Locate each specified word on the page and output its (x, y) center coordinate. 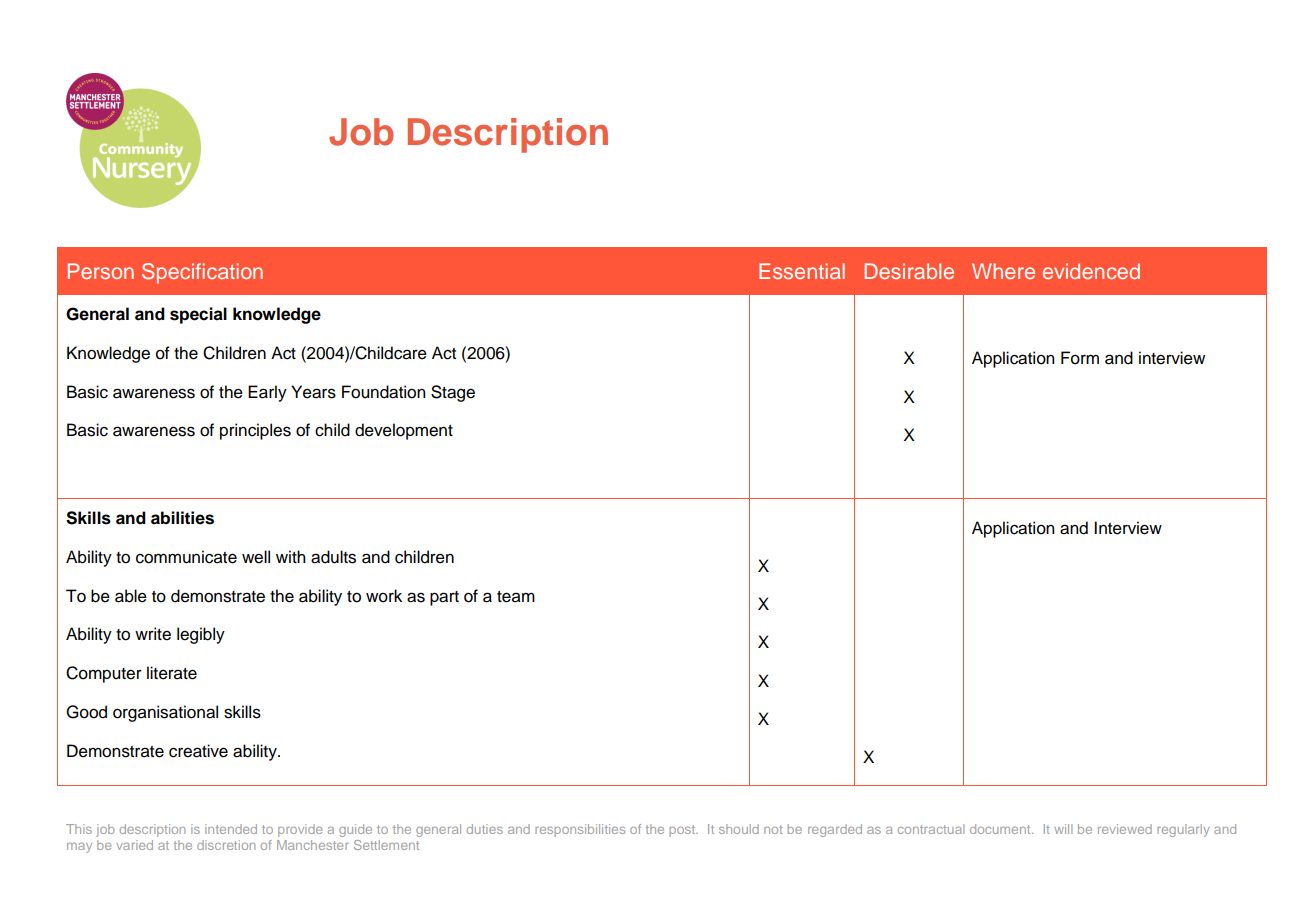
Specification (202, 273)
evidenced (1091, 271)
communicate (186, 557)
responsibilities (580, 830)
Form (1080, 358)
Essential (802, 271)
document (1001, 829)
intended (231, 829)
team (516, 597)
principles (255, 431)
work (384, 596)
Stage (453, 393)
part (444, 598)
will (1063, 829)
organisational (165, 713)
